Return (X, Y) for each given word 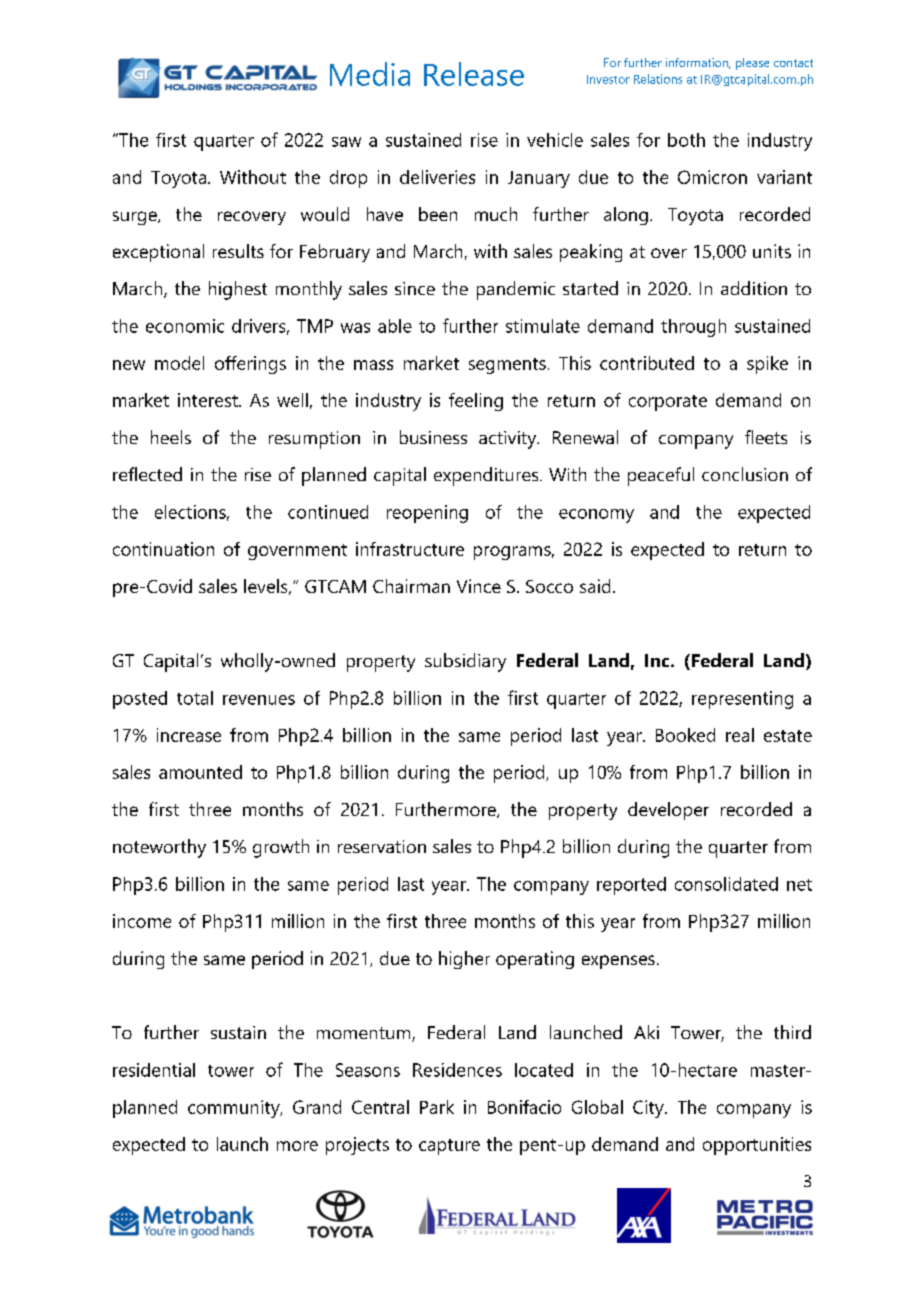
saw (346, 142)
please (752, 64)
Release (474, 74)
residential (154, 1070)
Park (437, 1107)
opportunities (757, 1146)
